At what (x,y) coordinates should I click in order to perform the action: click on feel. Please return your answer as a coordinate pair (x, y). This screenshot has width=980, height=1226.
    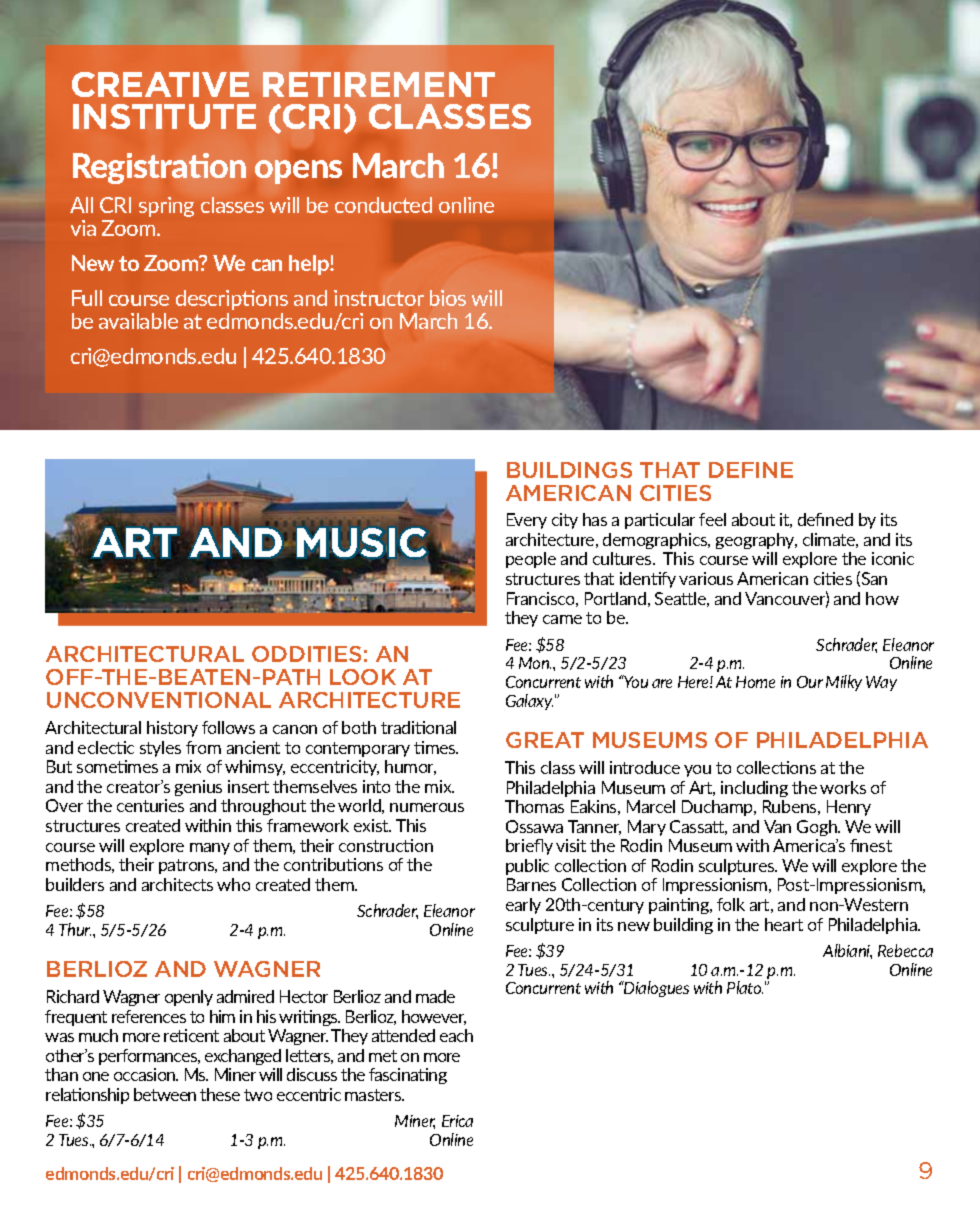
    Looking at the image, I should click on (712, 519).
